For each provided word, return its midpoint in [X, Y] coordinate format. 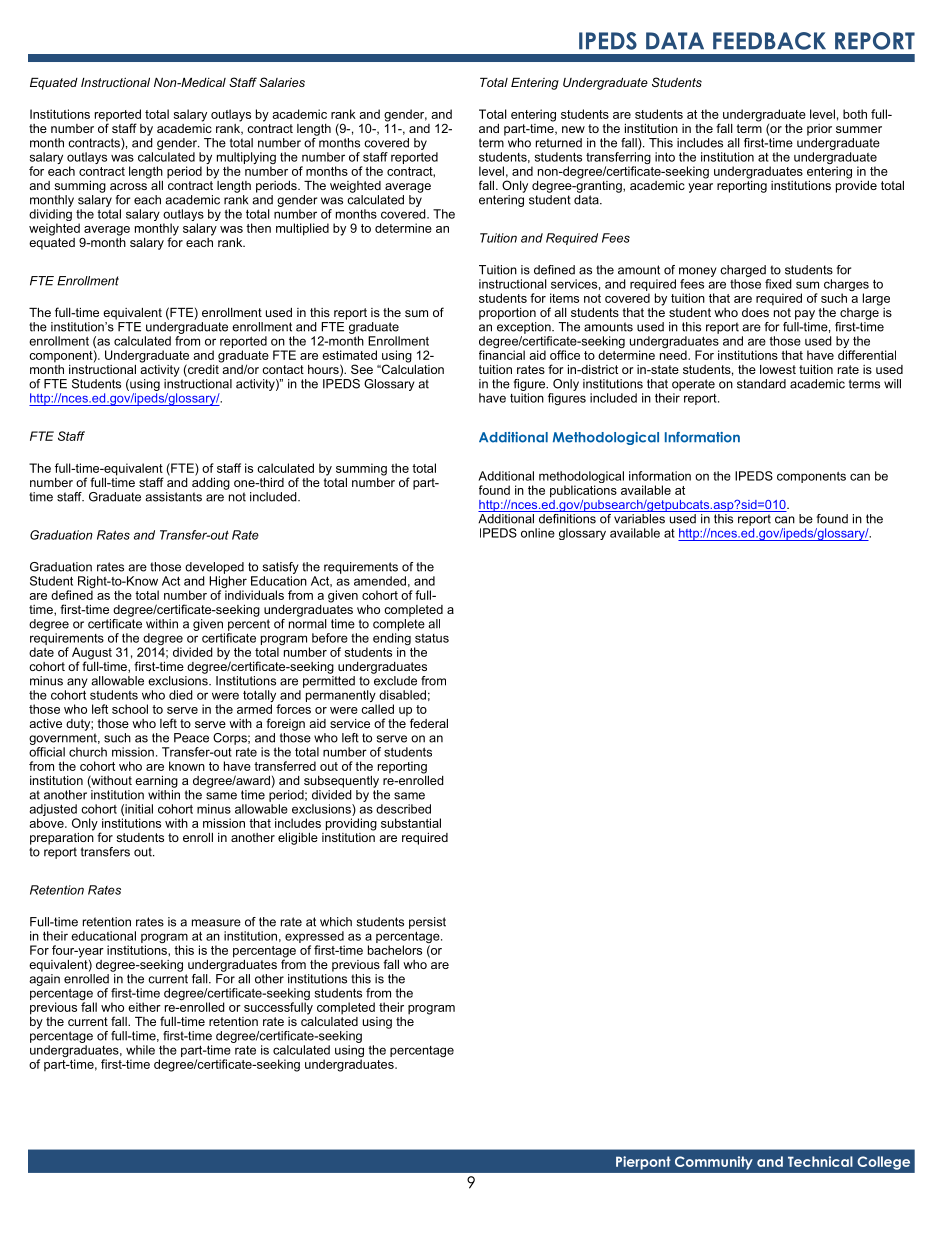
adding [211, 482]
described [403, 809]
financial [502, 355]
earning [156, 782]
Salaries [282, 82]
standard [761, 384]
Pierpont [643, 1163]
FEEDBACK [769, 41]
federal [429, 723]
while [140, 1050]
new [573, 129]
